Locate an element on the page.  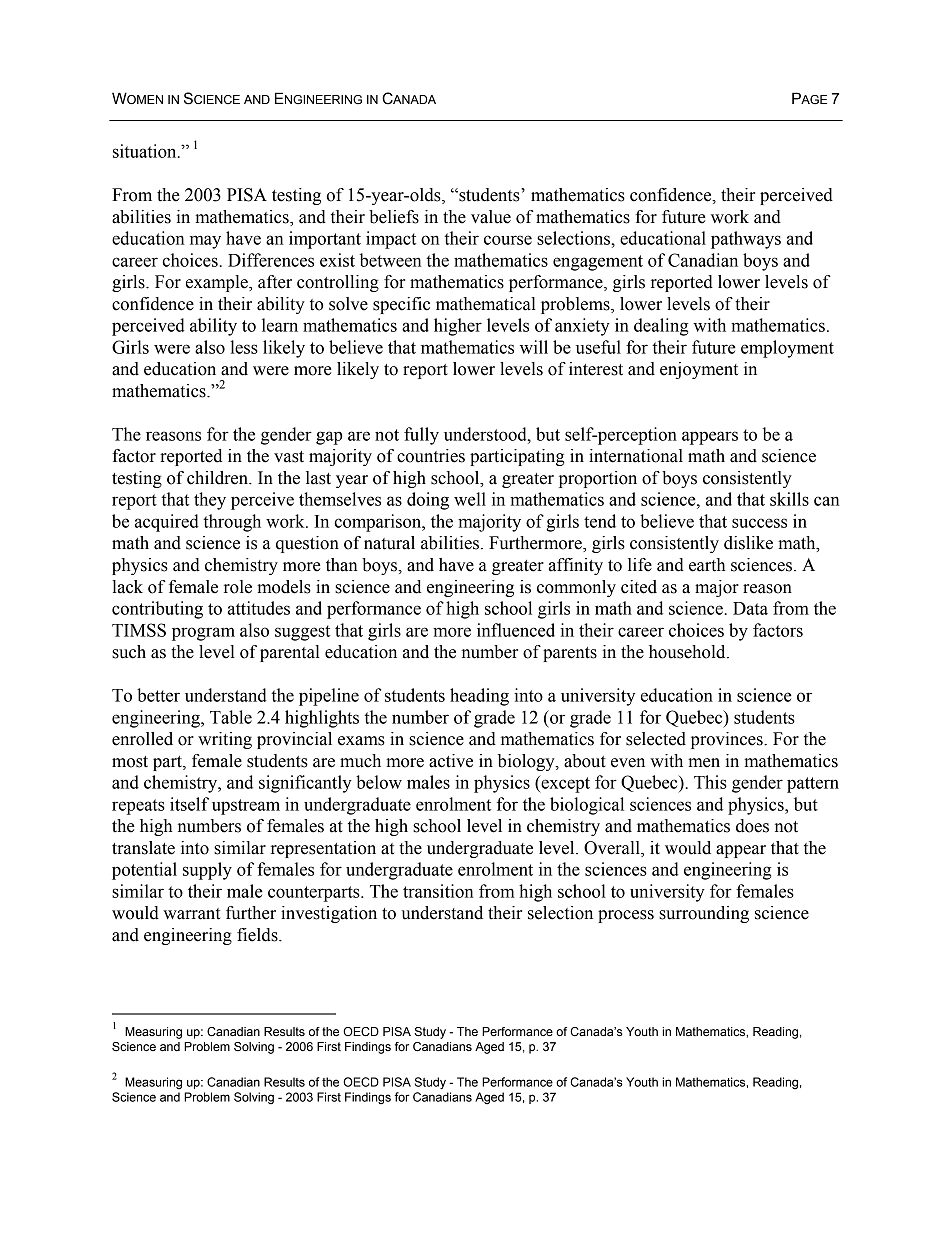
heading is located at coordinates (479, 697).
